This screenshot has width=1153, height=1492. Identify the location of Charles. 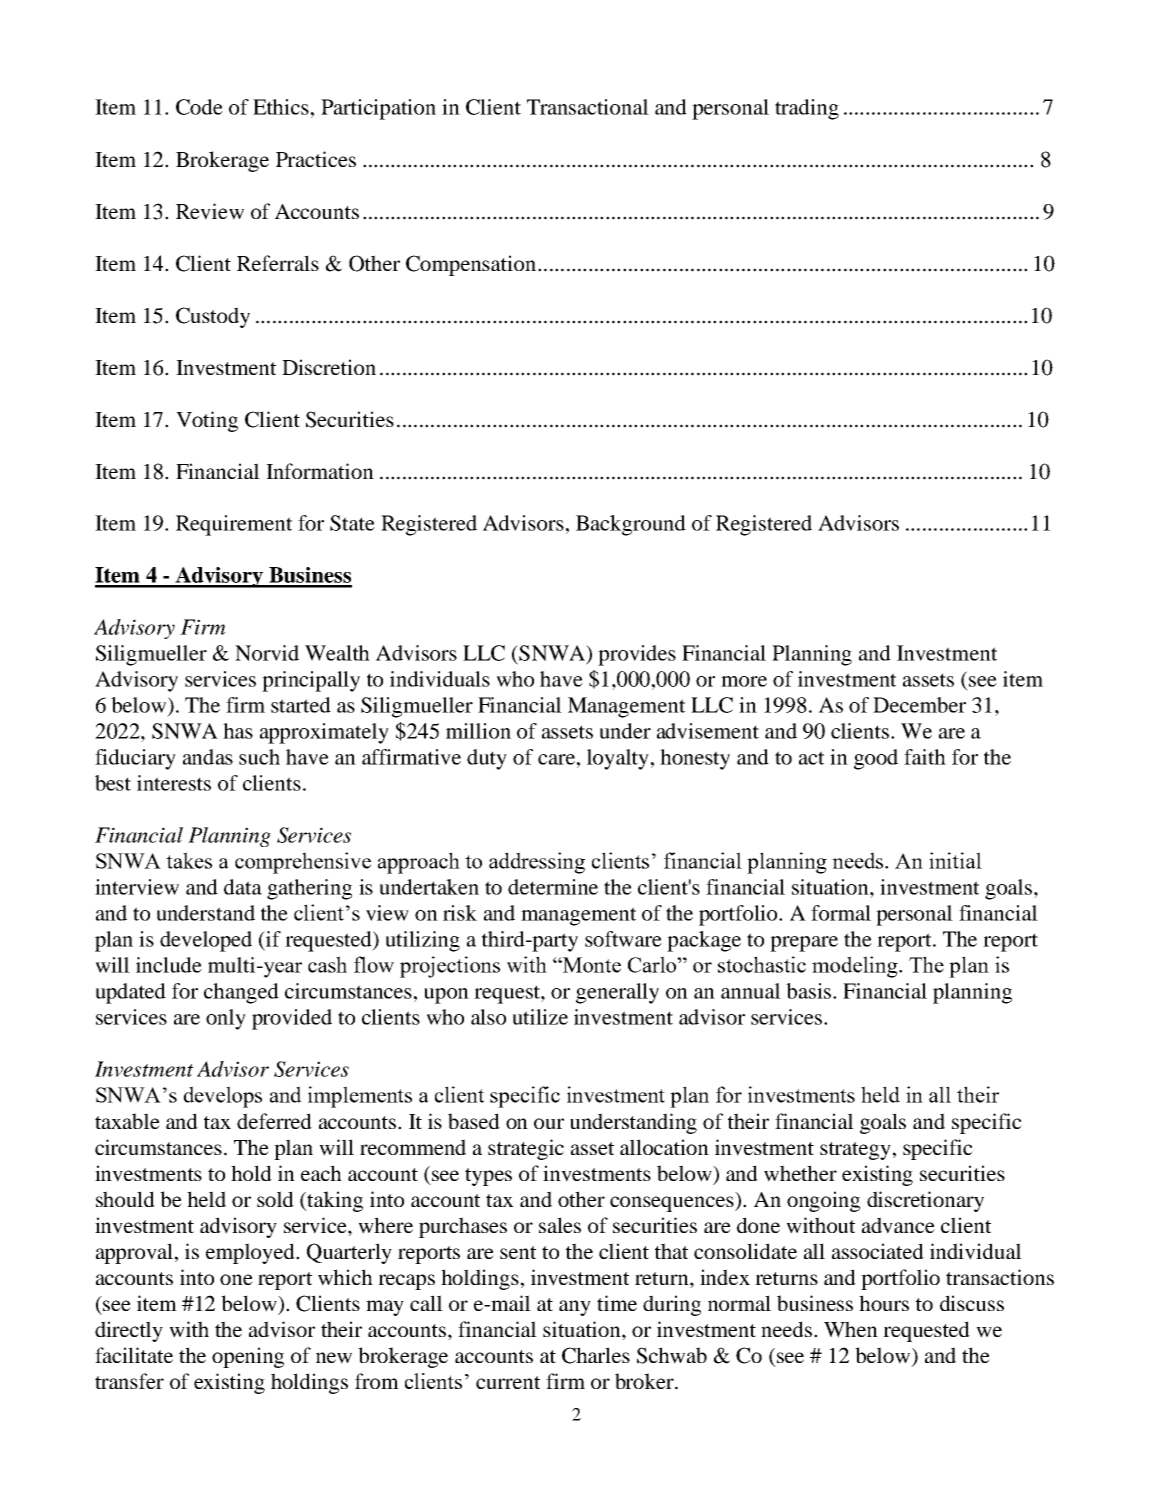
(596, 1355).
